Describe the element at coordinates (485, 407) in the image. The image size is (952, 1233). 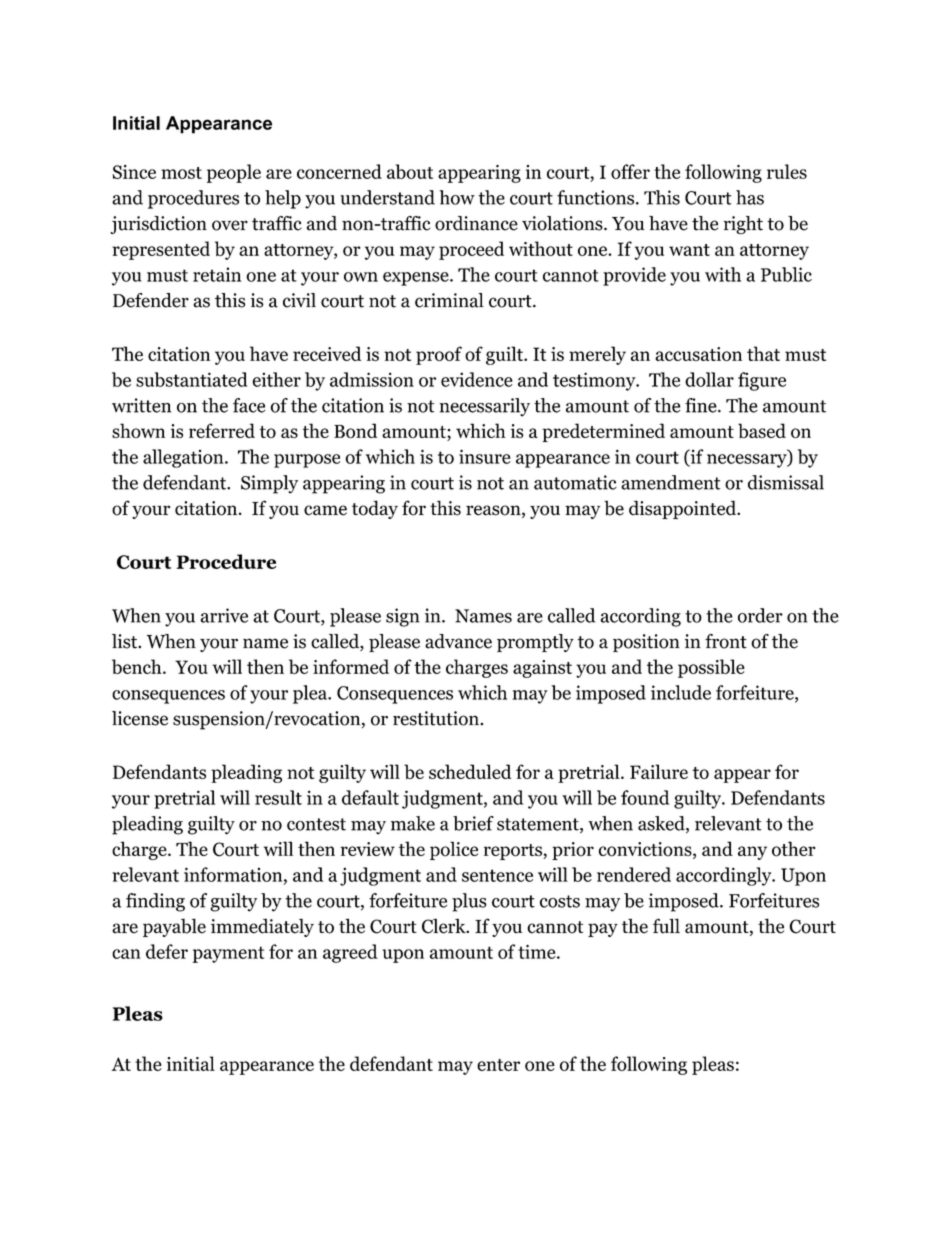
I see `necessarily` at that location.
